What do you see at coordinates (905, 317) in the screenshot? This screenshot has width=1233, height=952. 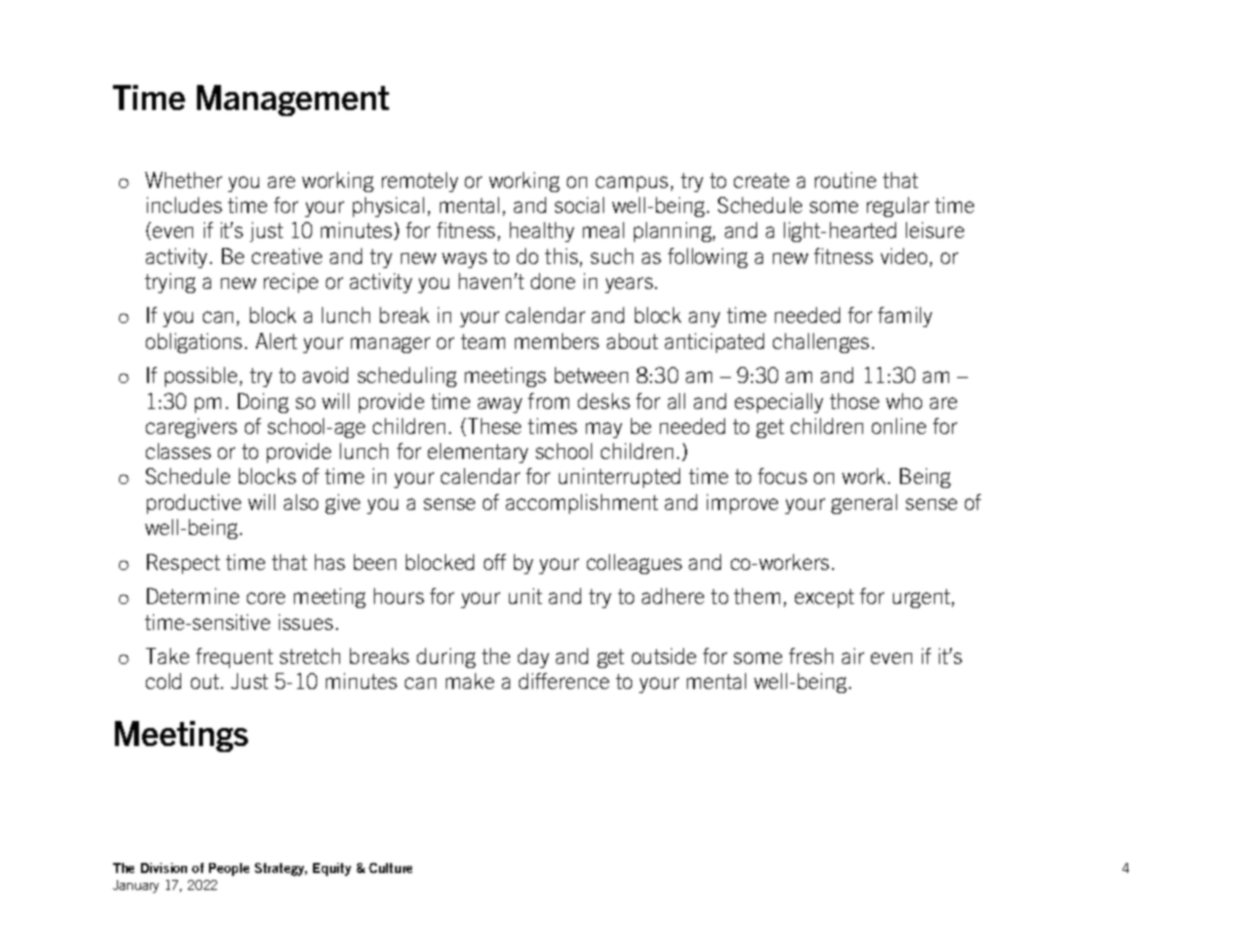 I see `family` at bounding box center [905, 317].
